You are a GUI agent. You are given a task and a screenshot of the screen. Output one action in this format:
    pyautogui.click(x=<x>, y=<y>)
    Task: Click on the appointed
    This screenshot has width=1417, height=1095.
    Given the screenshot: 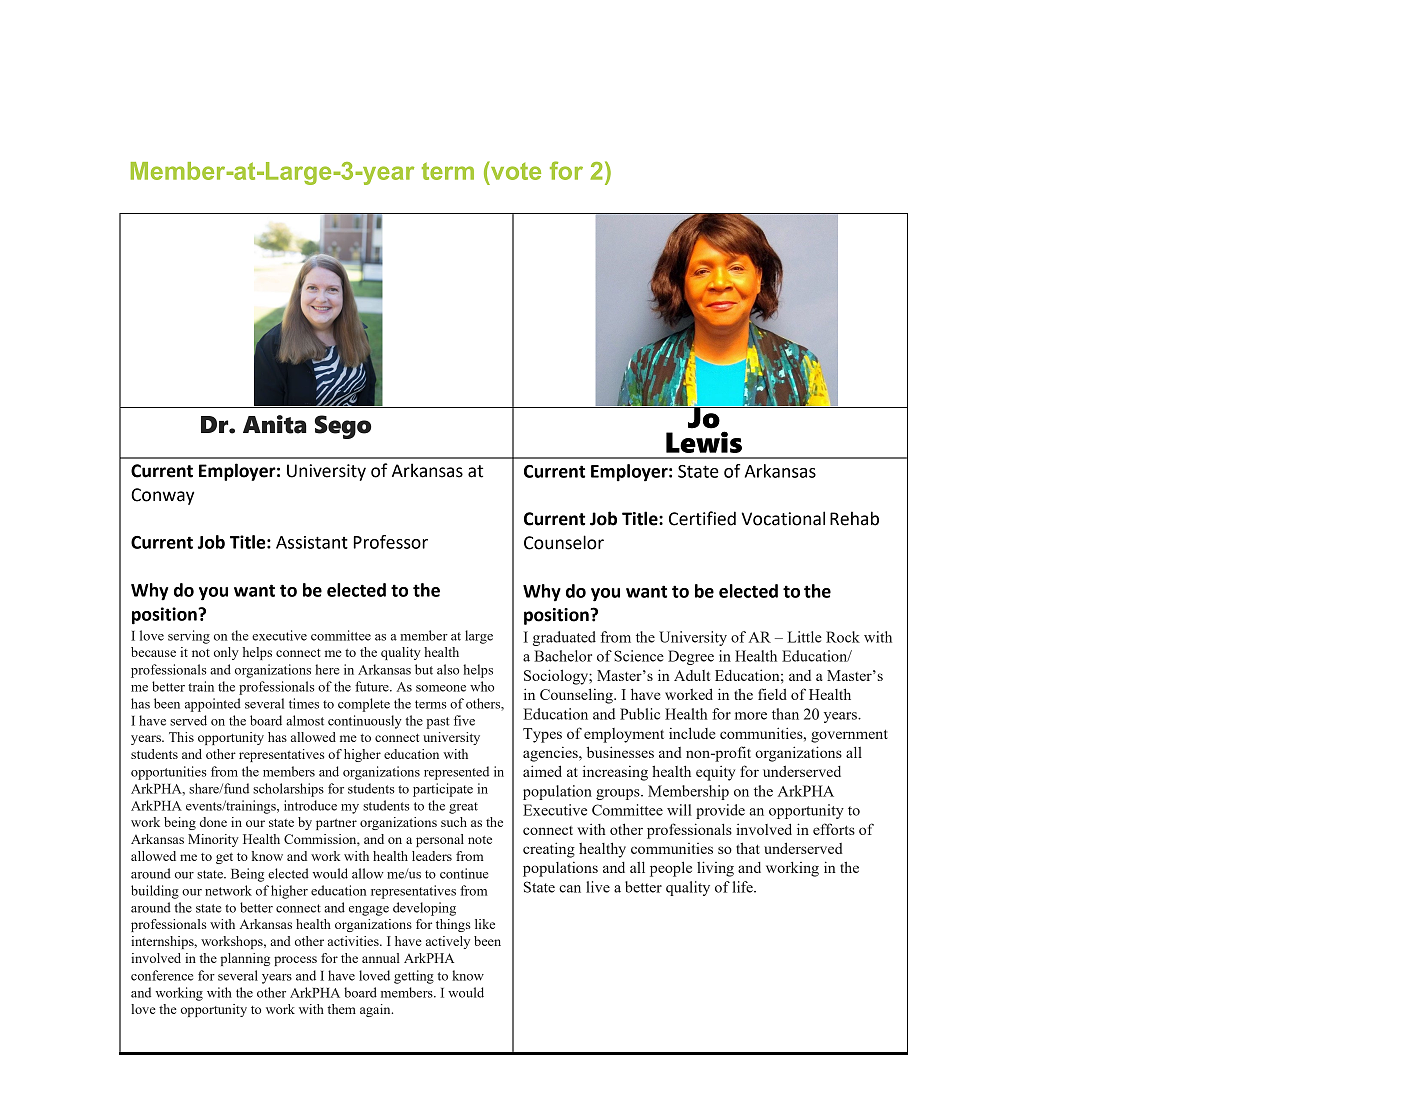 What is the action you would take?
    pyautogui.click(x=213, y=705)
